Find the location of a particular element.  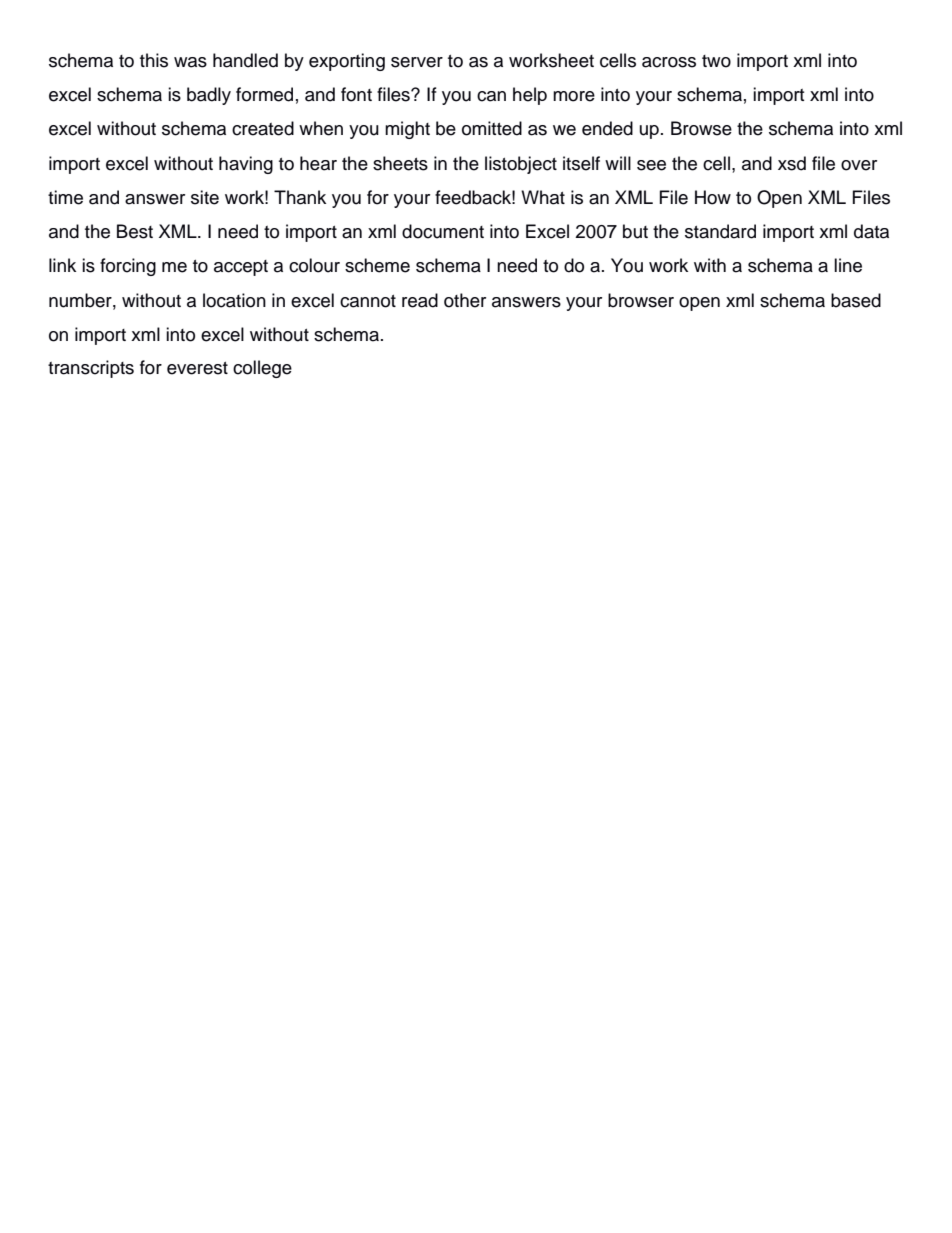

sheets is located at coordinates (400, 163).
